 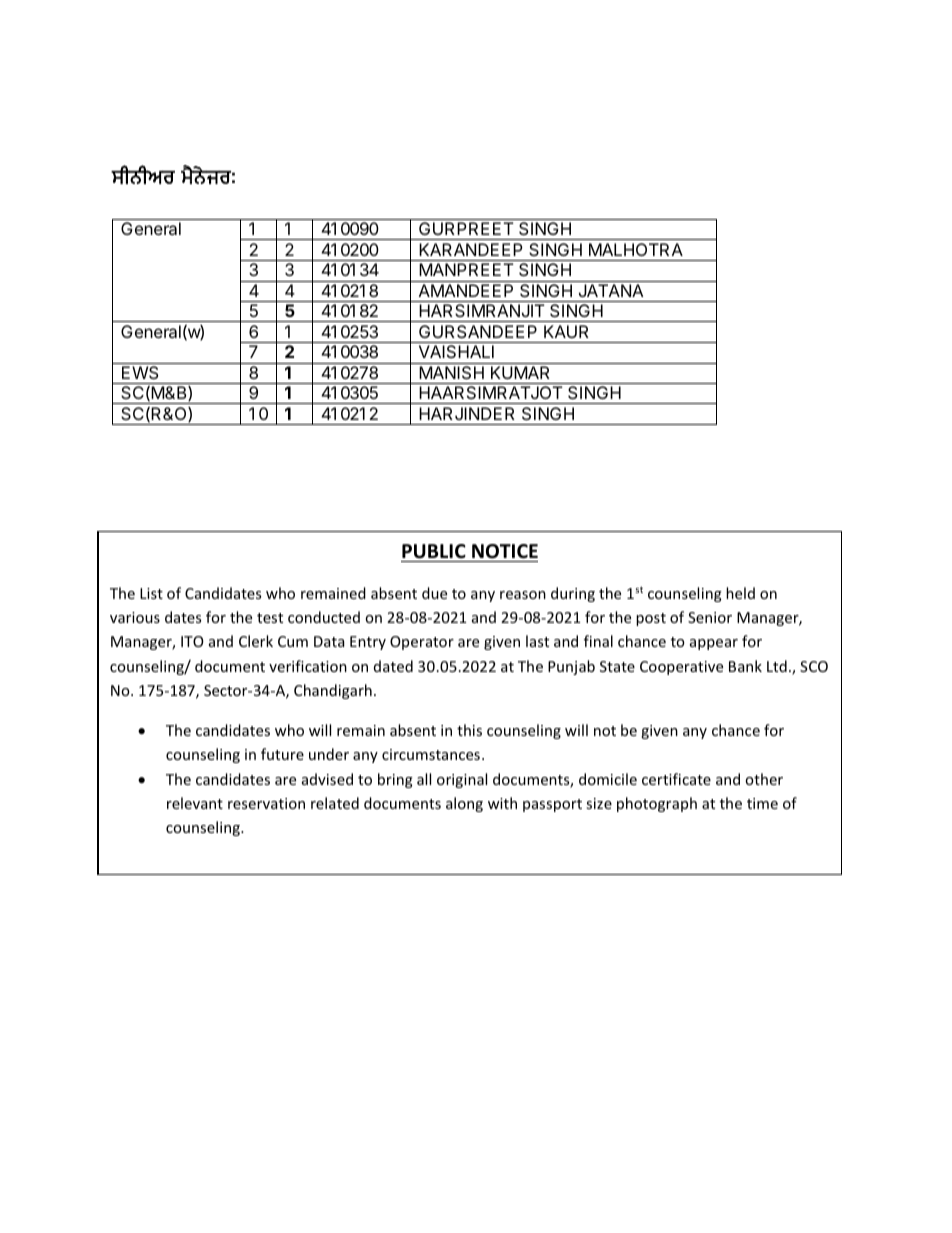 I want to click on Operator, so click(x=422, y=643).
